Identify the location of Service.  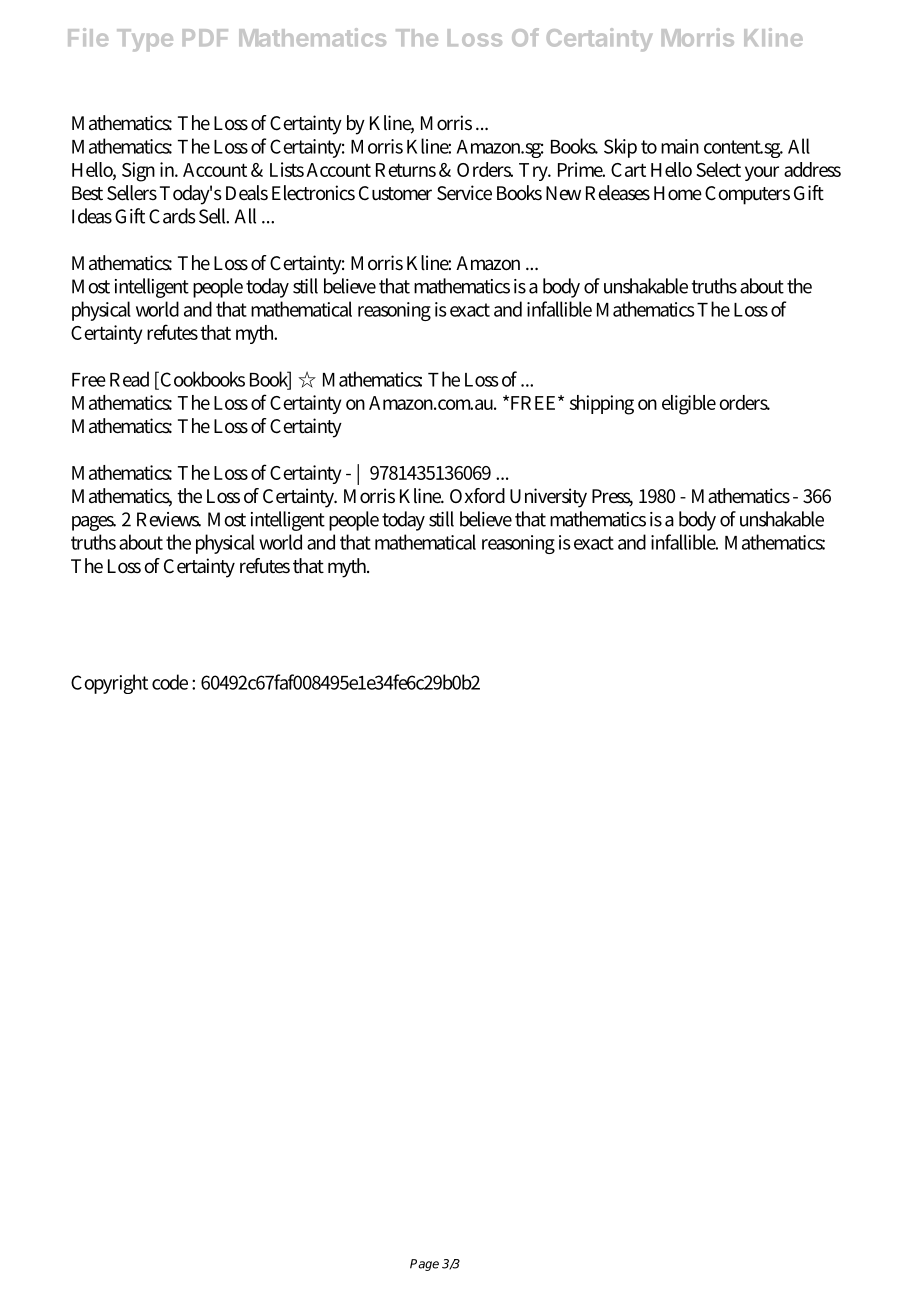
(464, 193).
